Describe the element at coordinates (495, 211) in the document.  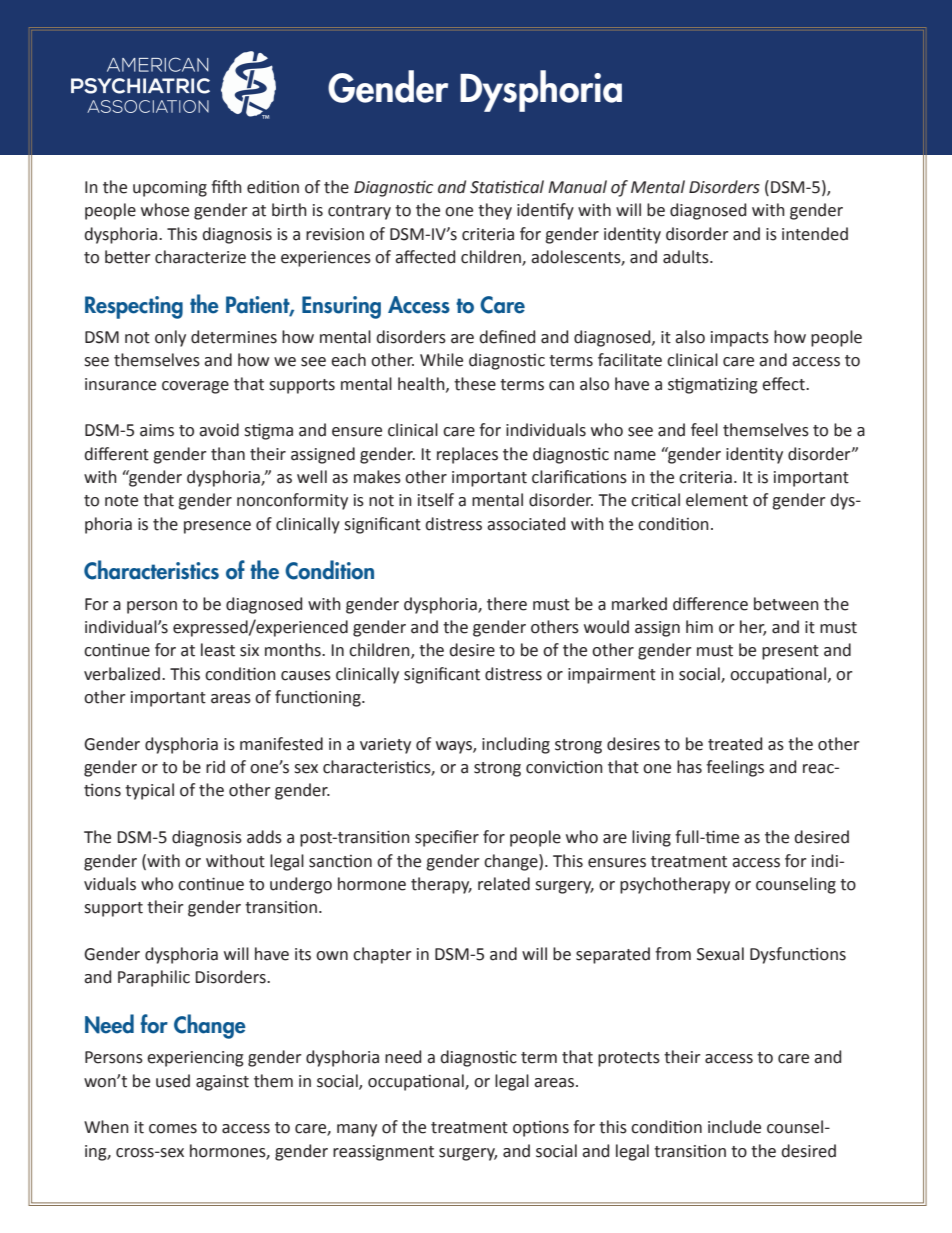
I see `they` at that location.
